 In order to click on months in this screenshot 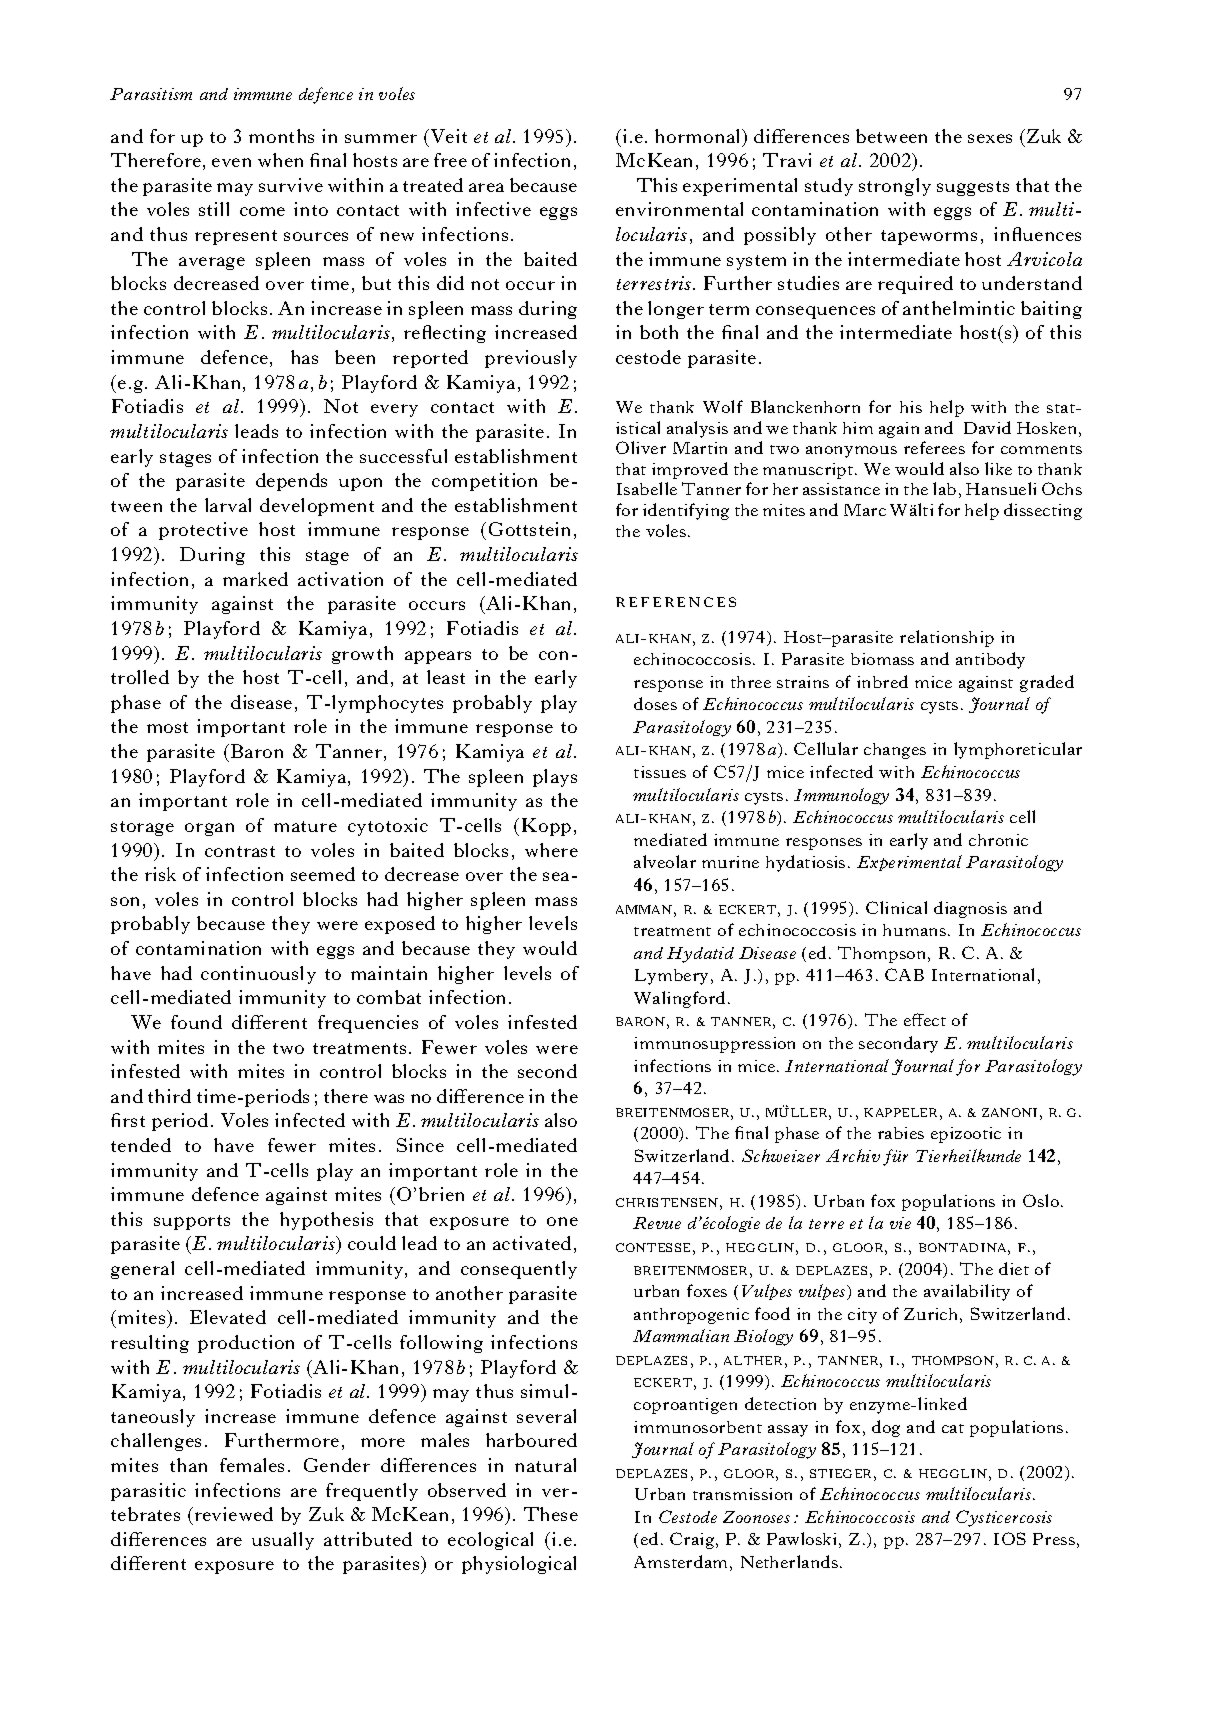, I will do `click(281, 136)`.
